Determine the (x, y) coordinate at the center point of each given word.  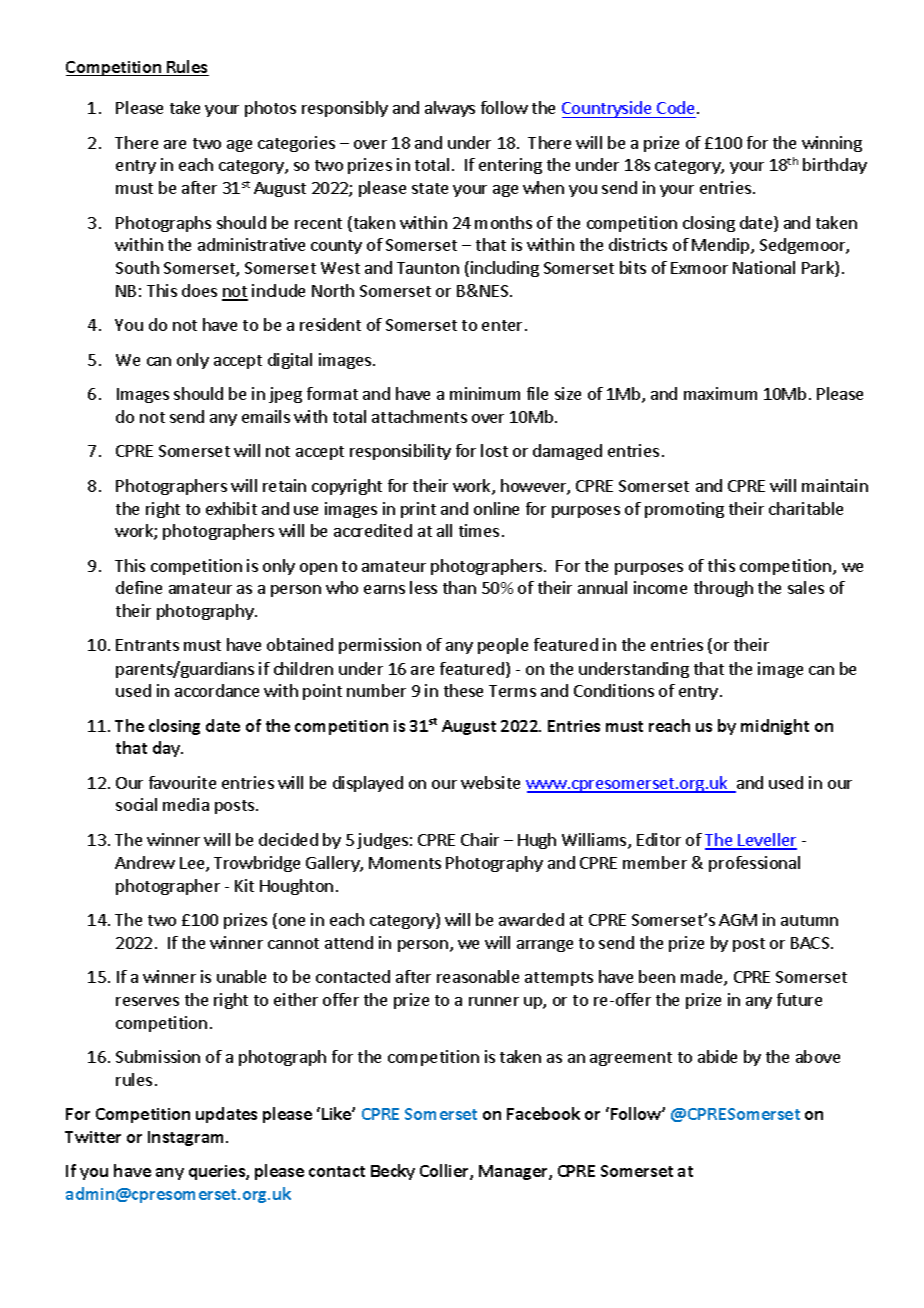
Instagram (187, 1138)
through (723, 589)
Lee (193, 864)
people (503, 646)
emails (266, 416)
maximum (720, 393)
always (450, 109)
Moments (405, 863)
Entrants (147, 645)
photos (270, 109)
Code (675, 107)
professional (754, 864)
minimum (485, 393)
